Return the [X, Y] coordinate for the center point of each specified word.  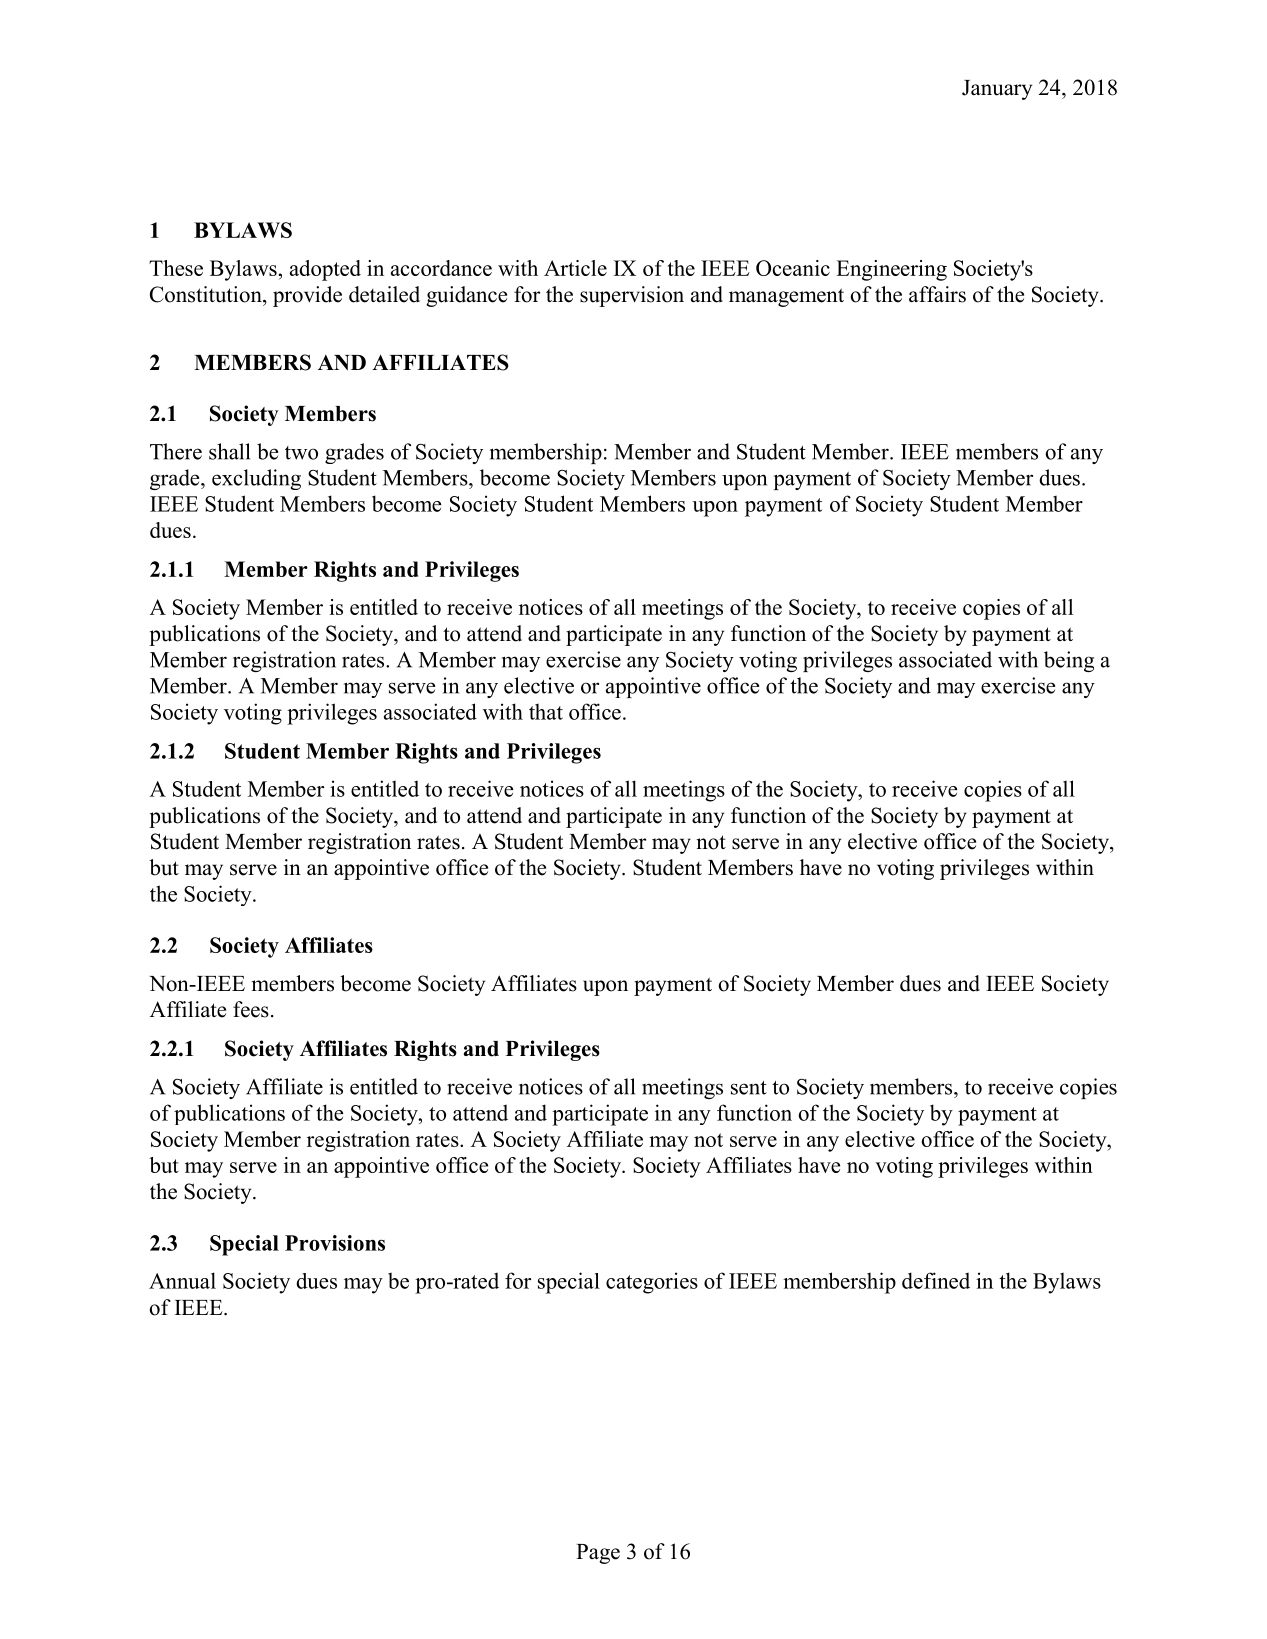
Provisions [335, 1243]
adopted [325, 270]
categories [652, 1283]
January [997, 90]
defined [936, 1280]
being [1069, 661]
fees [251, 1009]
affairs [937, 294]
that [546, 712]
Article [575, 268]
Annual [182, 1280]
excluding [256, 479]
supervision [632, 296]
